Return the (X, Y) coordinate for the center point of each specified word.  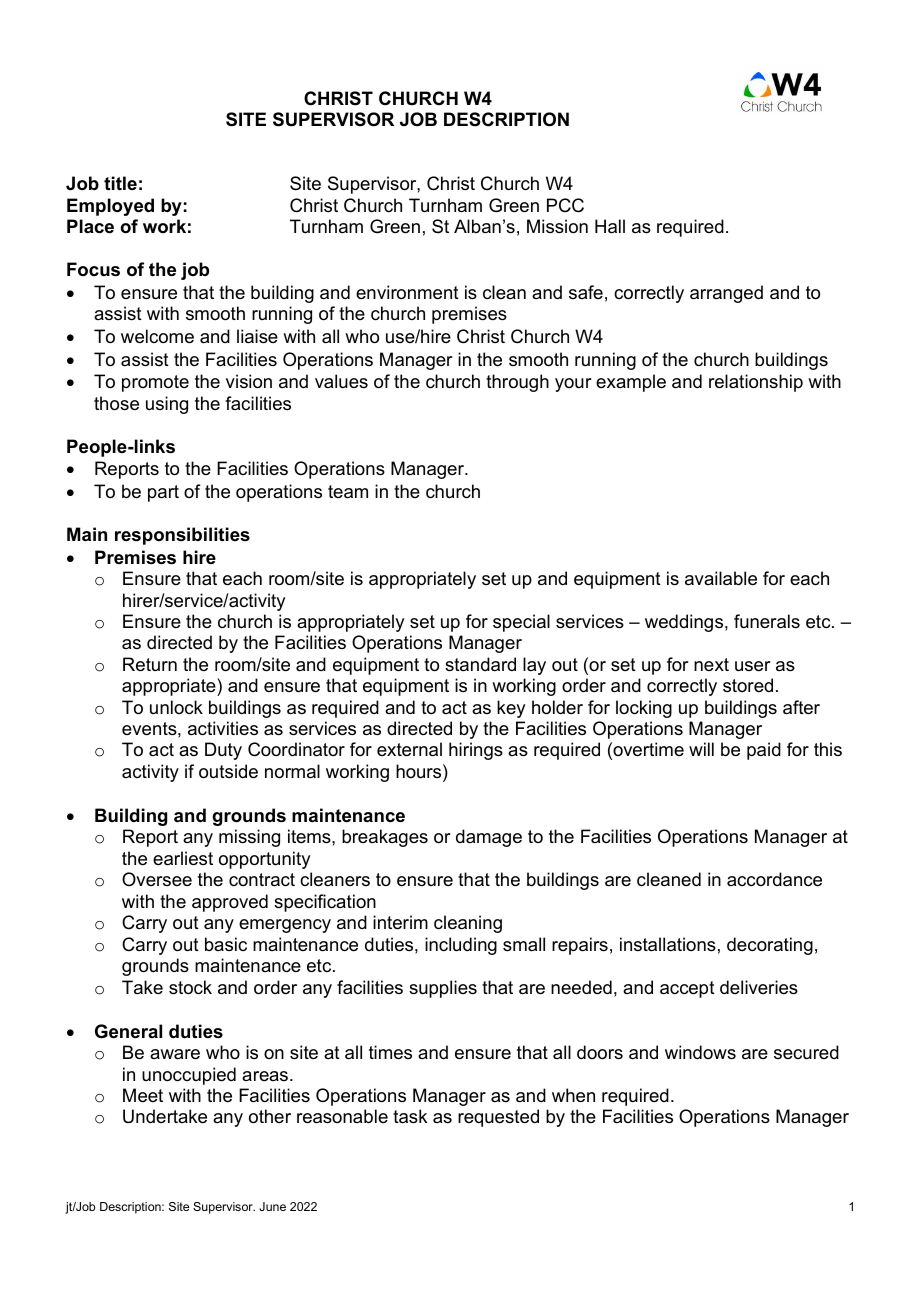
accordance (774, 879)
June (272, 1206)
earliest (183, 858)
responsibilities (182, 536)
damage (489, 838)
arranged (726, 294)
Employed (110, 207)
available (721, 578)
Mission (557, 226)
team (348, 492)
